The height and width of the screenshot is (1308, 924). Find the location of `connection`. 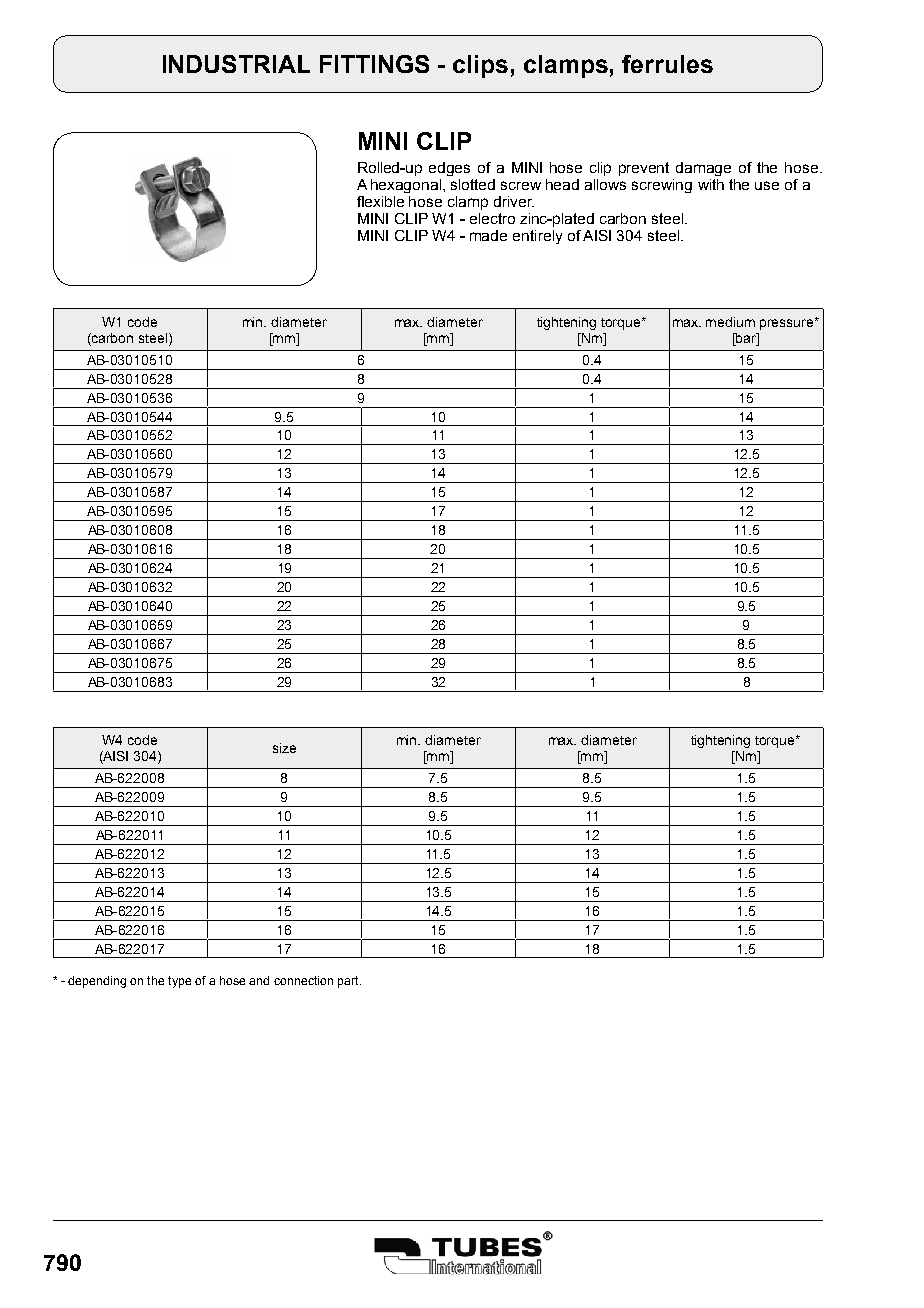

connection is located at coordinates (303, 980).
